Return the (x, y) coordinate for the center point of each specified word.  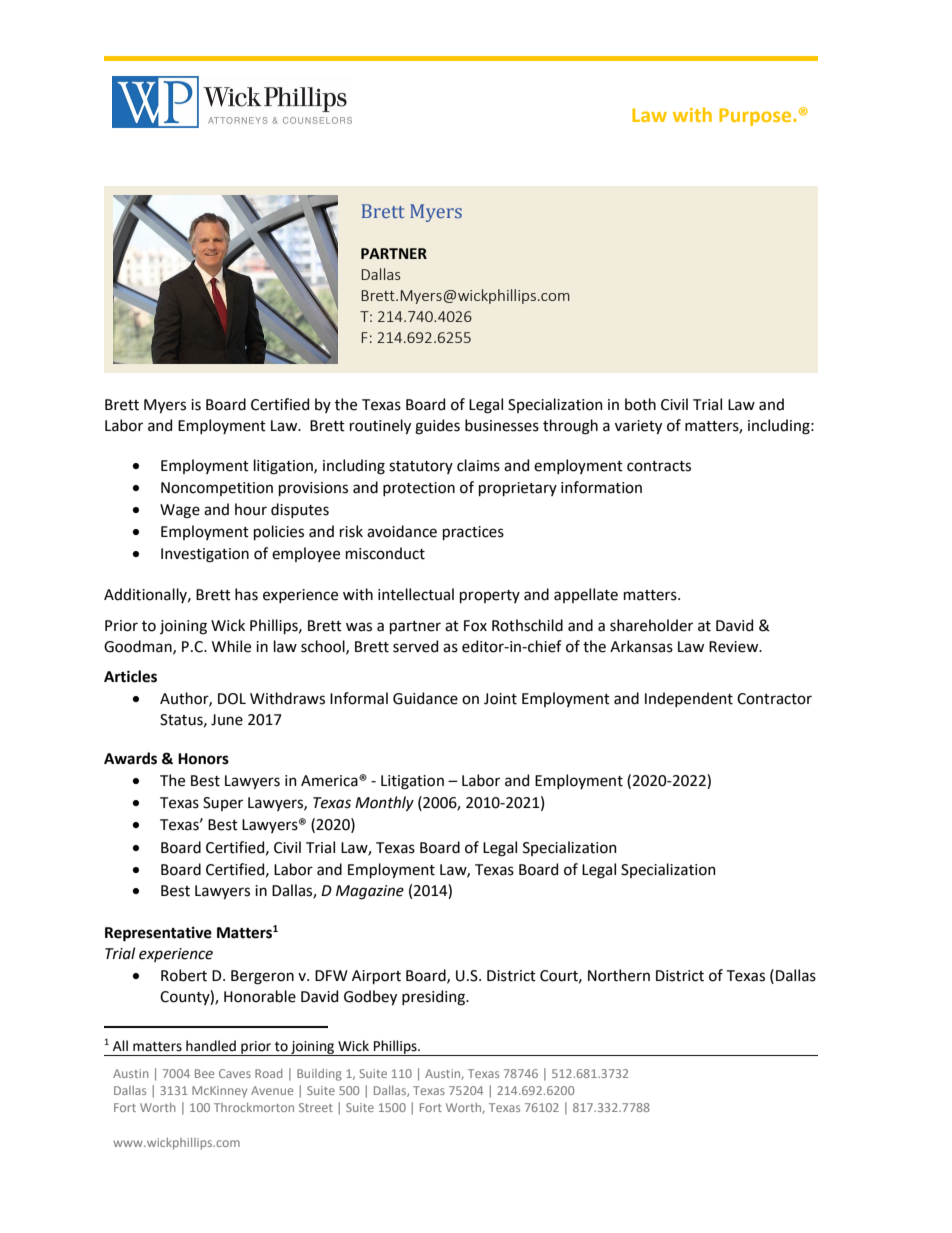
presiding (434, 998)
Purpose (756, 117)
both (640, 404)
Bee (204, 1073)
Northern (619, 975)
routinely (380, 426)
